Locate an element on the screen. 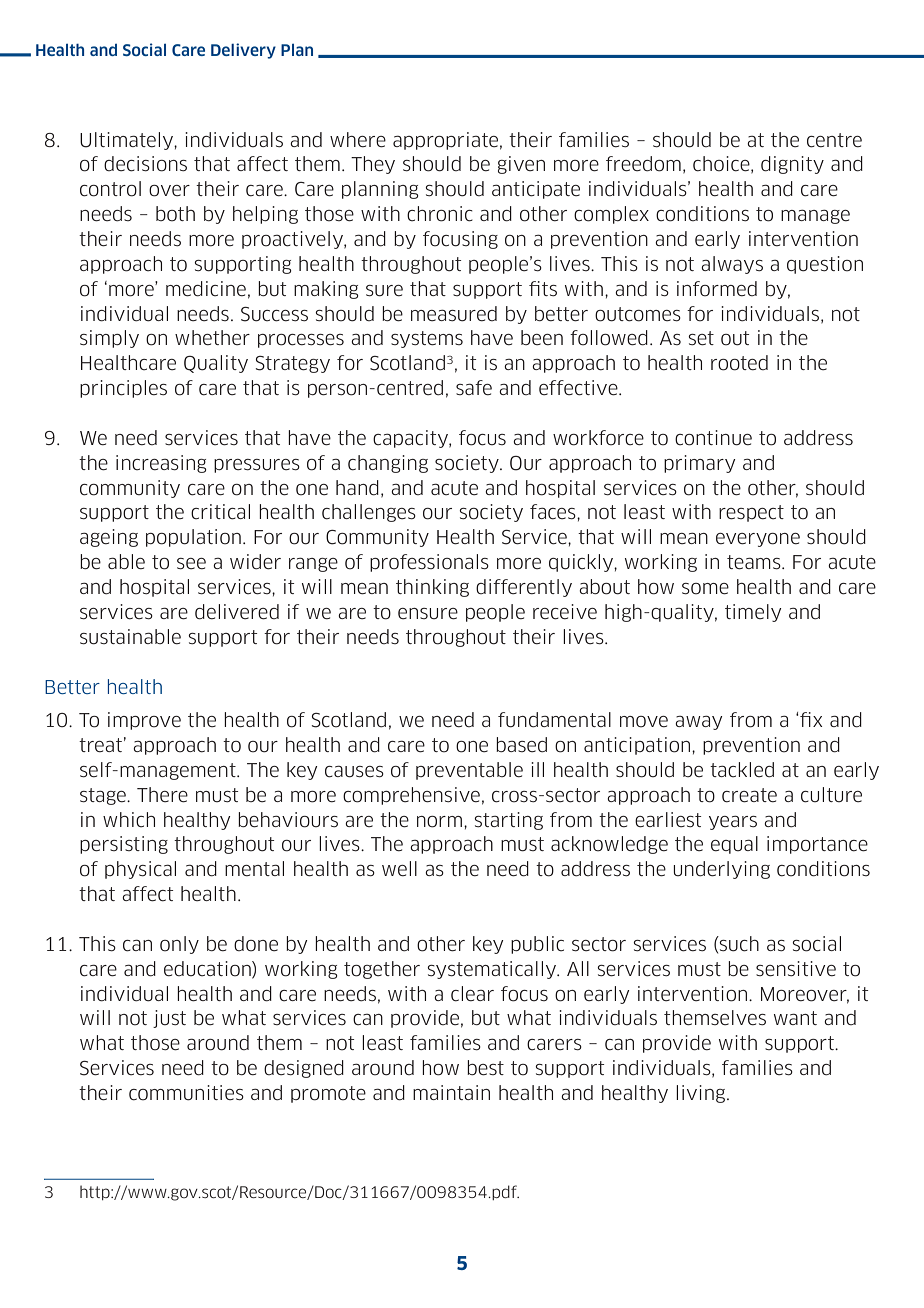 The image size is (924, 1308). always is located at coordinates (732, 265).
